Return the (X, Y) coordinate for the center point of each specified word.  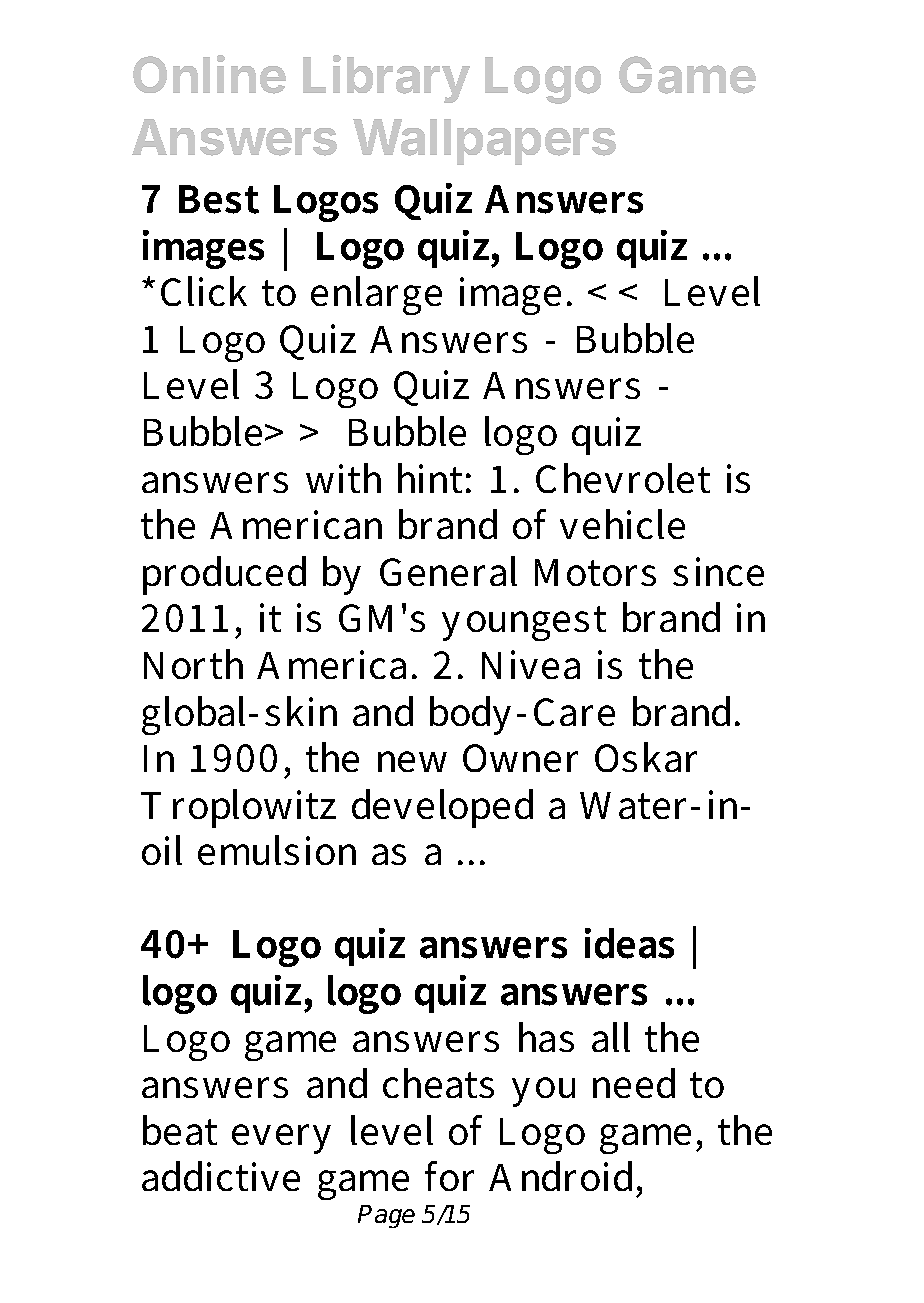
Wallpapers (484, 142)
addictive (221, 1176)
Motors (595, 572)
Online (209, 74)
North (193, 664)
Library (386, 79)
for (449, 1176)
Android (560, 1176)
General (448, 571)
